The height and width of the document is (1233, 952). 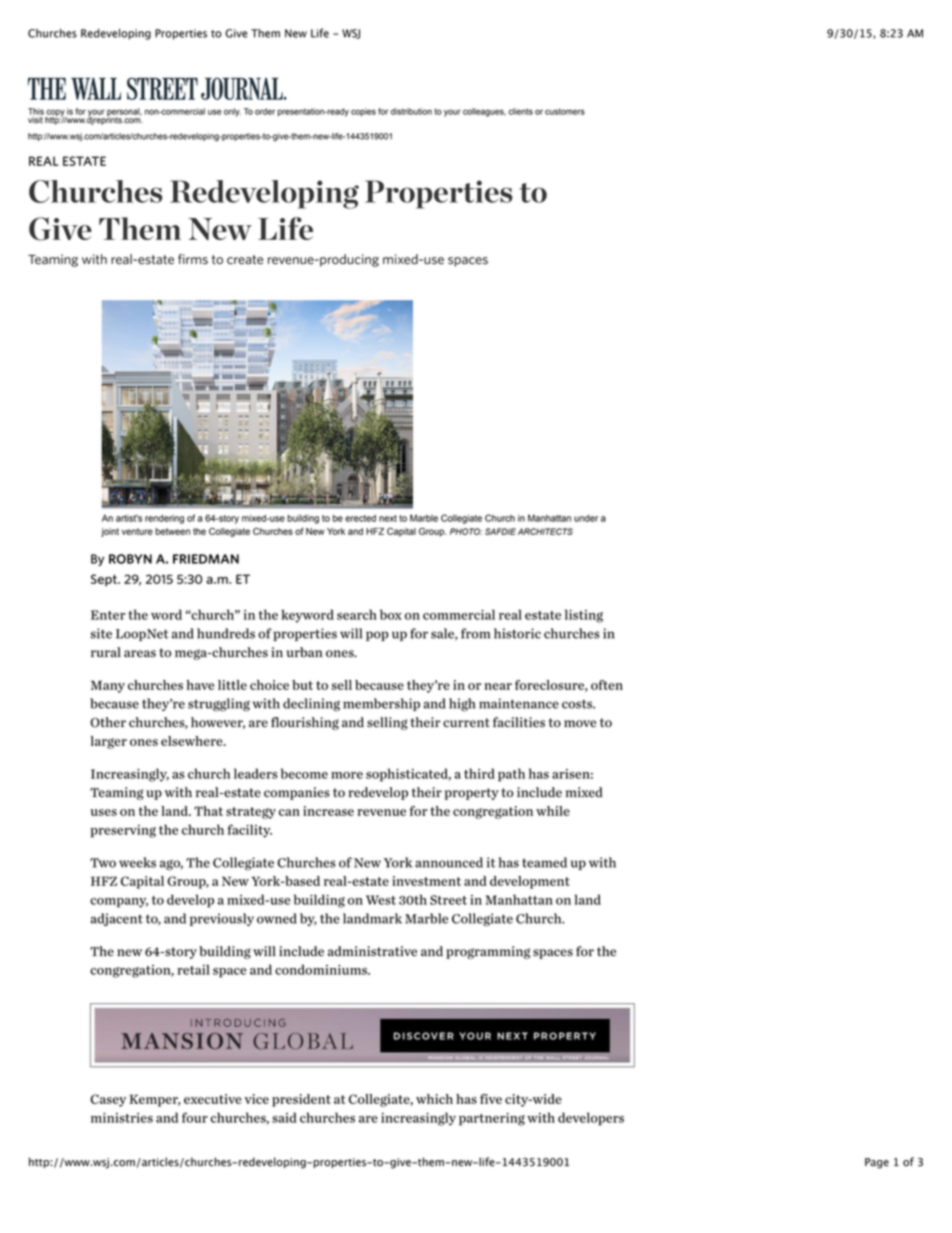 I want to click on under, so click(x=586, y=518).
